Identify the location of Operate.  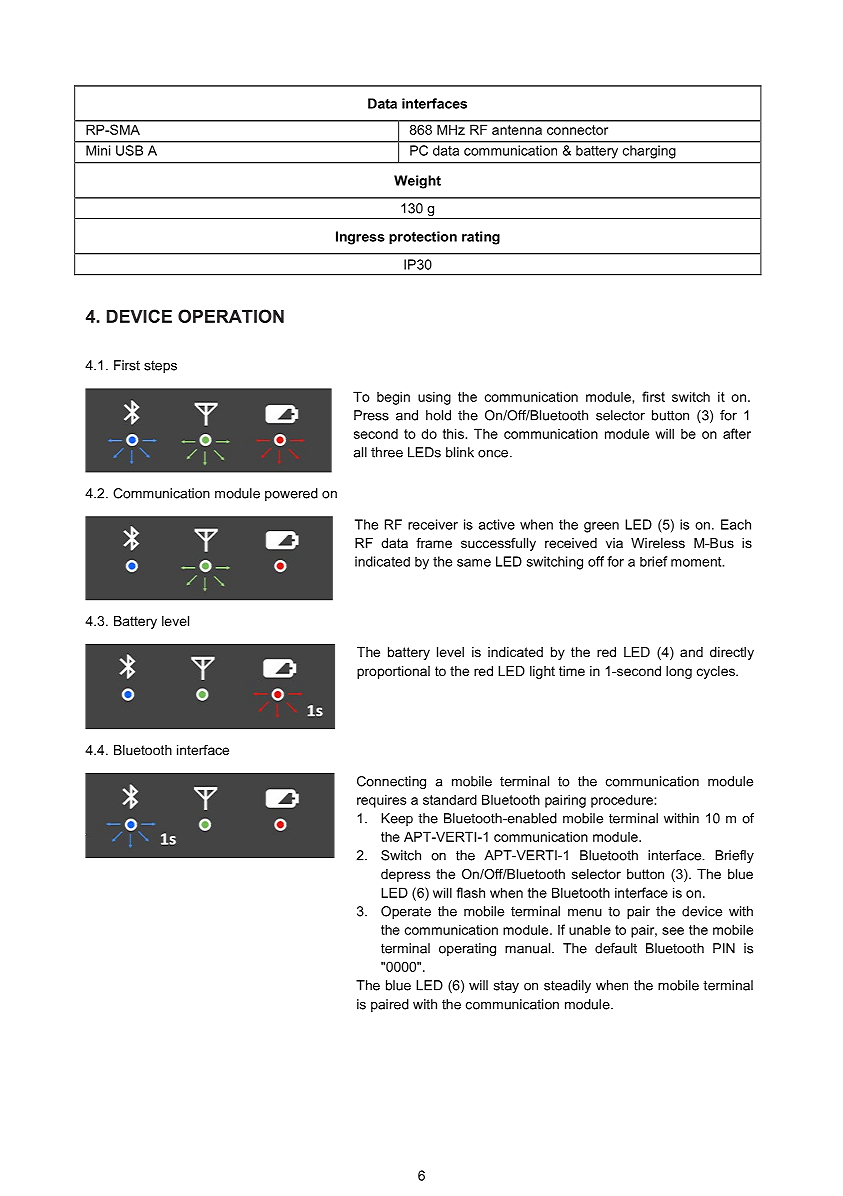
(406, 912).
